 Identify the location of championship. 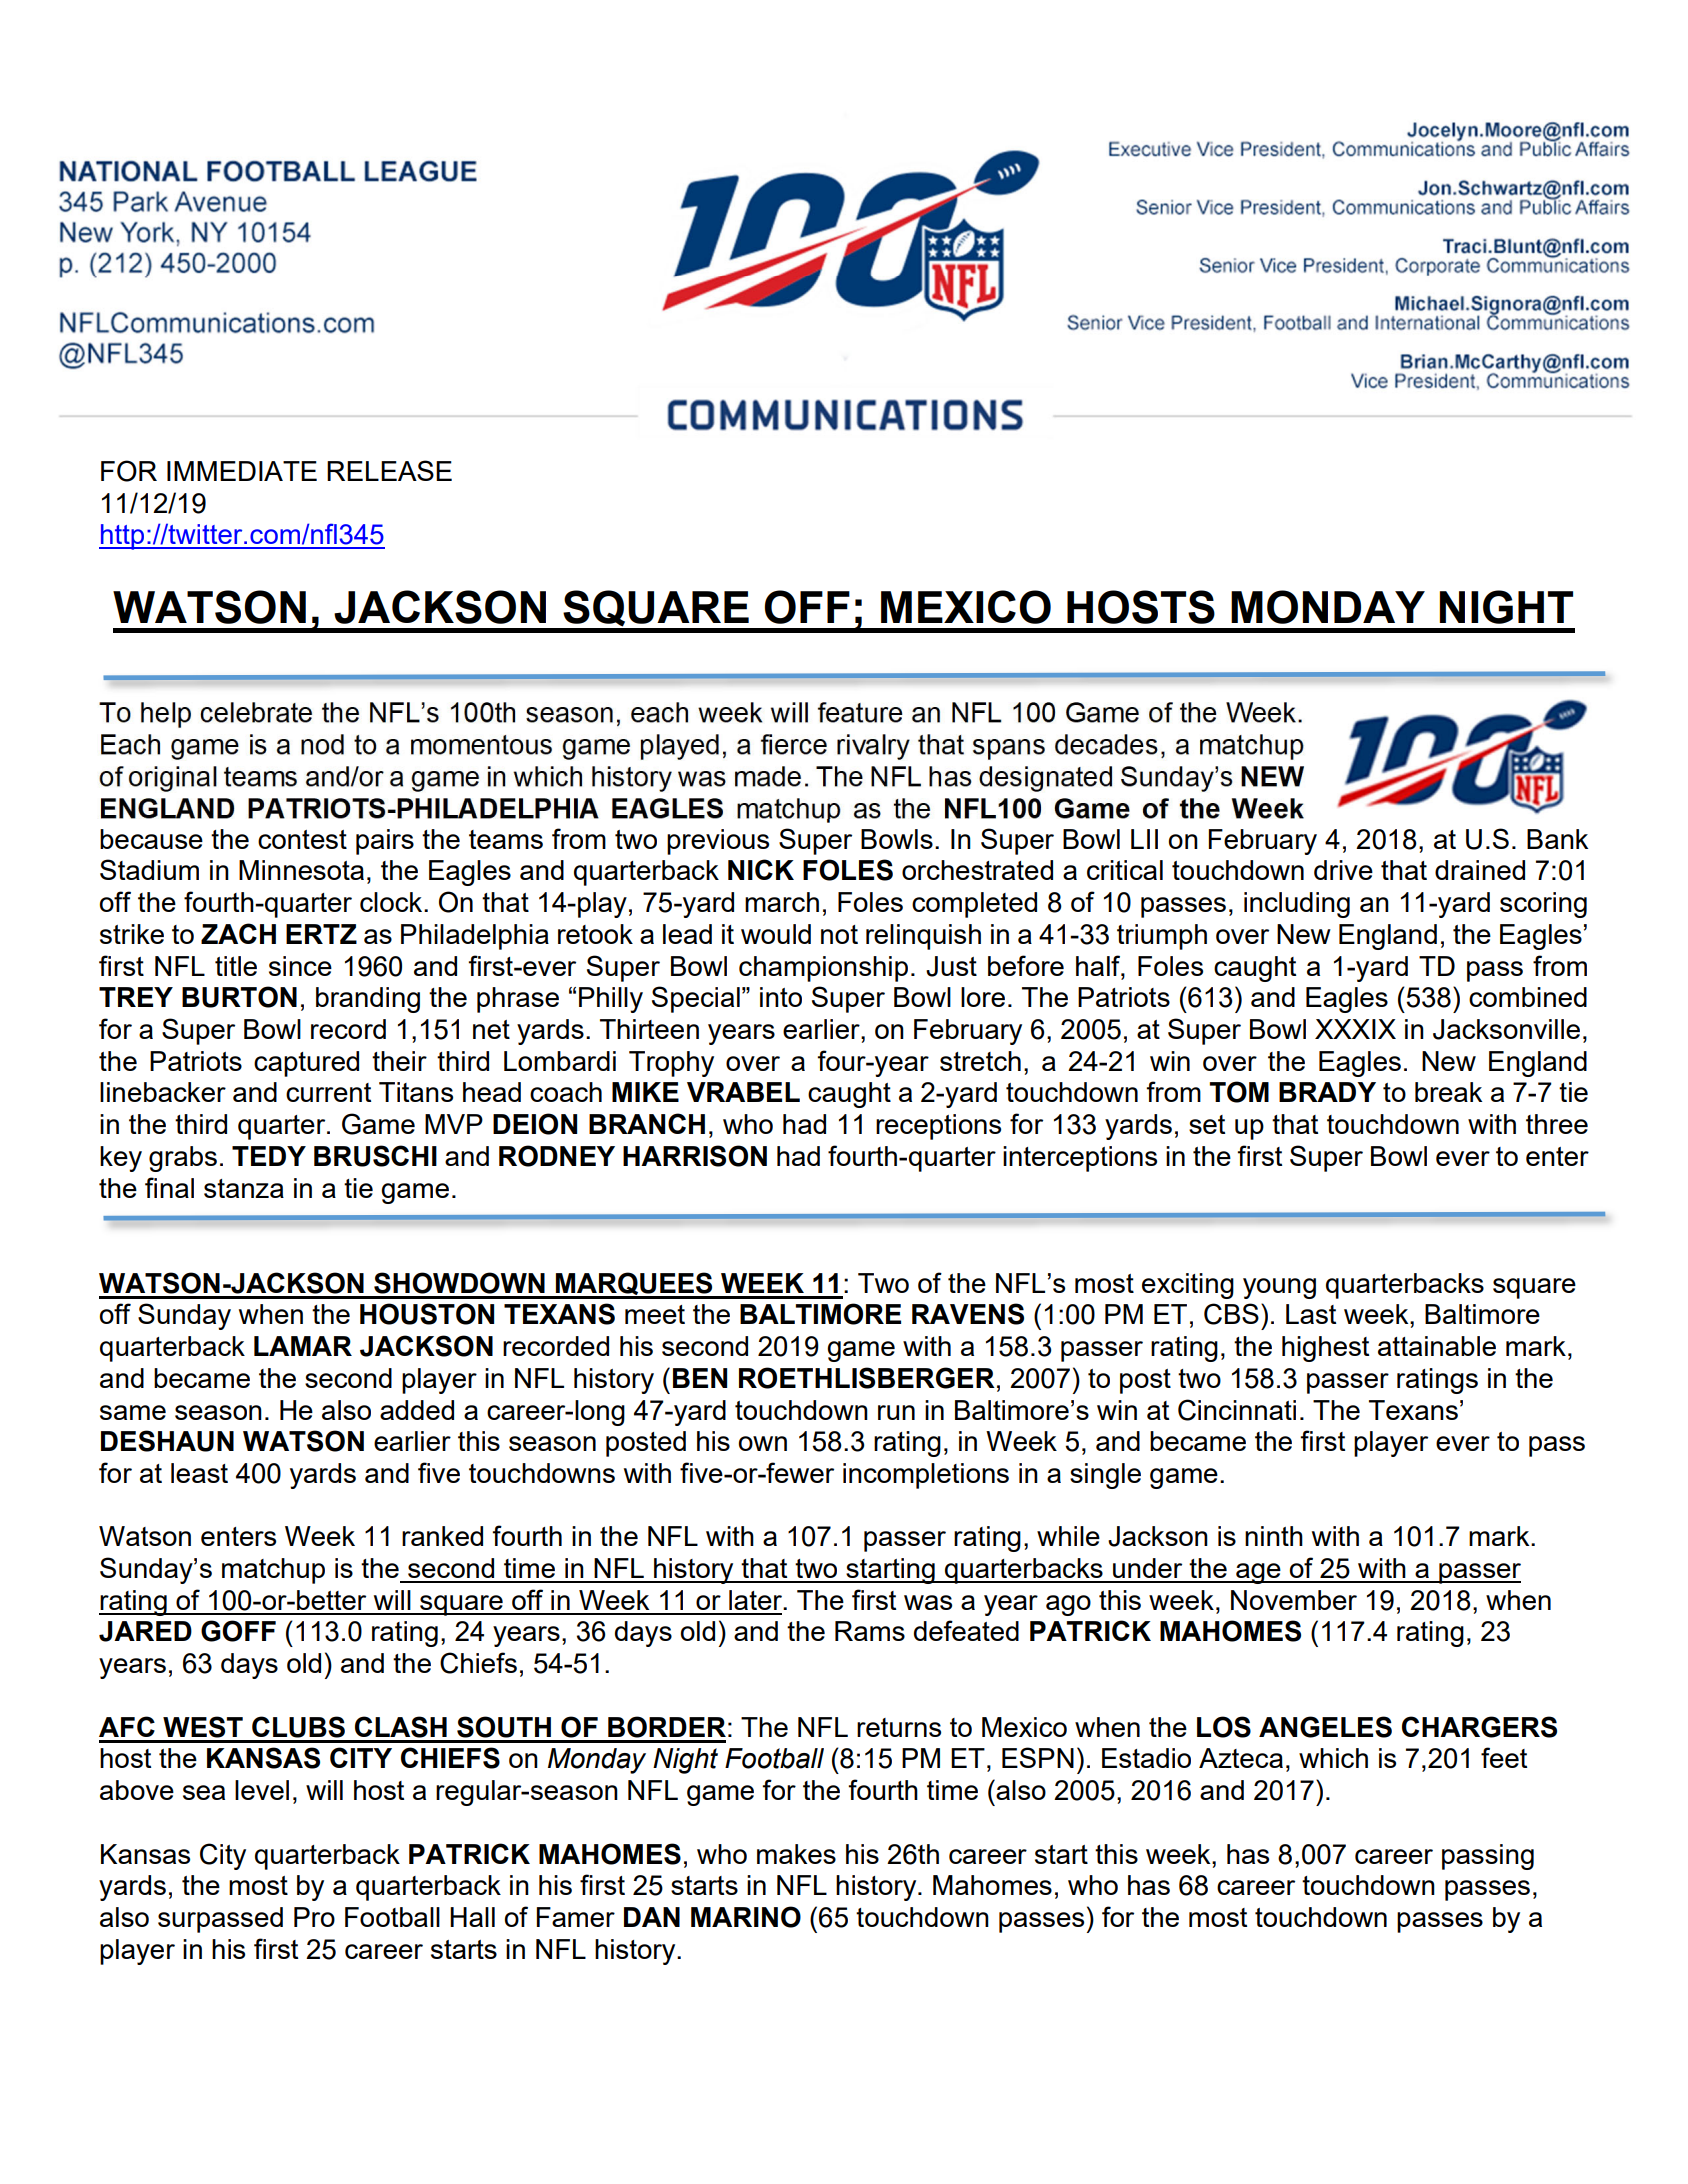
(823, 969).
